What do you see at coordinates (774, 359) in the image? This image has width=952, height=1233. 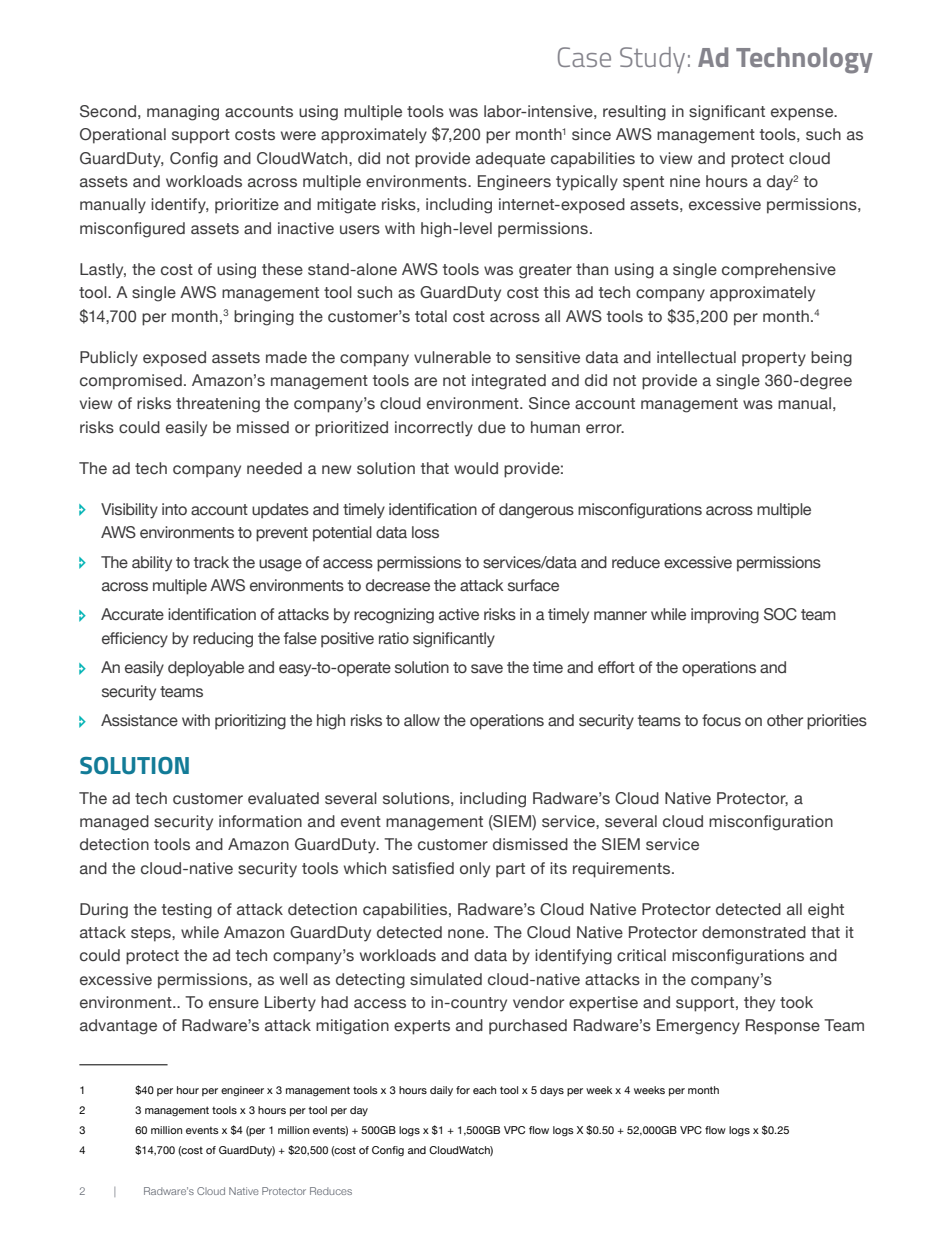 I see `property` at bounding box center [774, 359].
